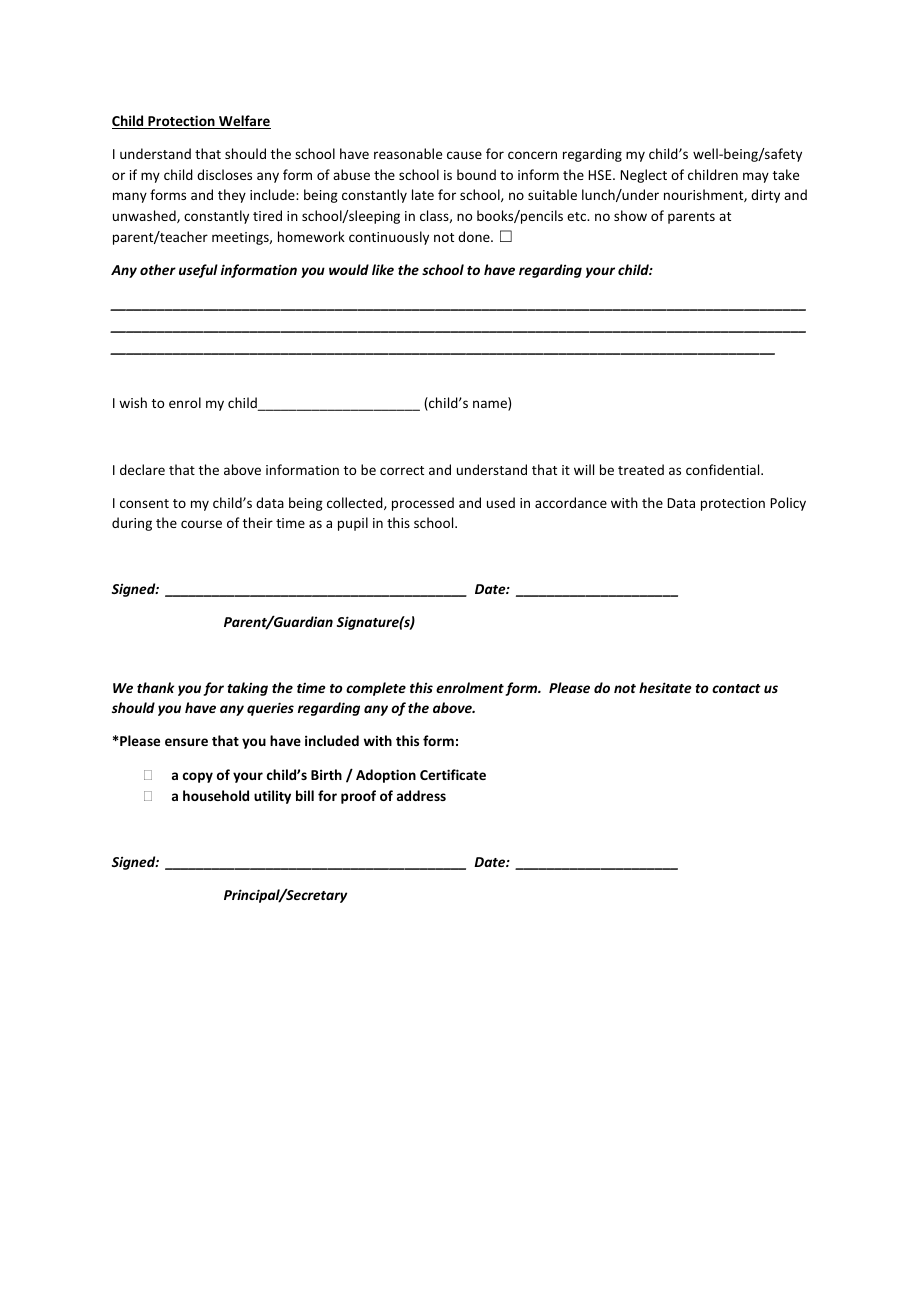  What do you see at coordinates (756, 177) in the document?
I see `may` at bounding box center [756, 177].
